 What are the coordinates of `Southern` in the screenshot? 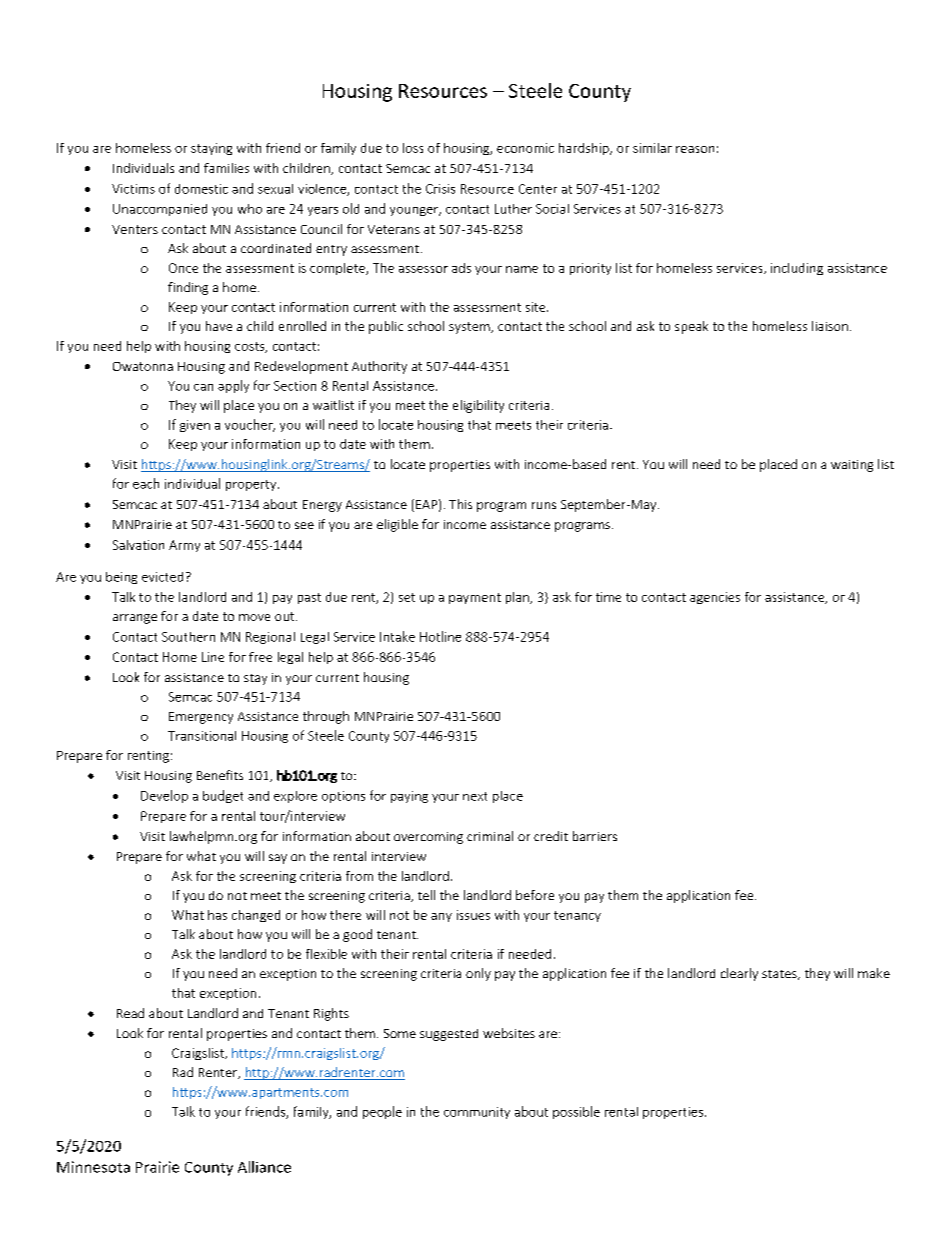 It's located at (188, 637).
